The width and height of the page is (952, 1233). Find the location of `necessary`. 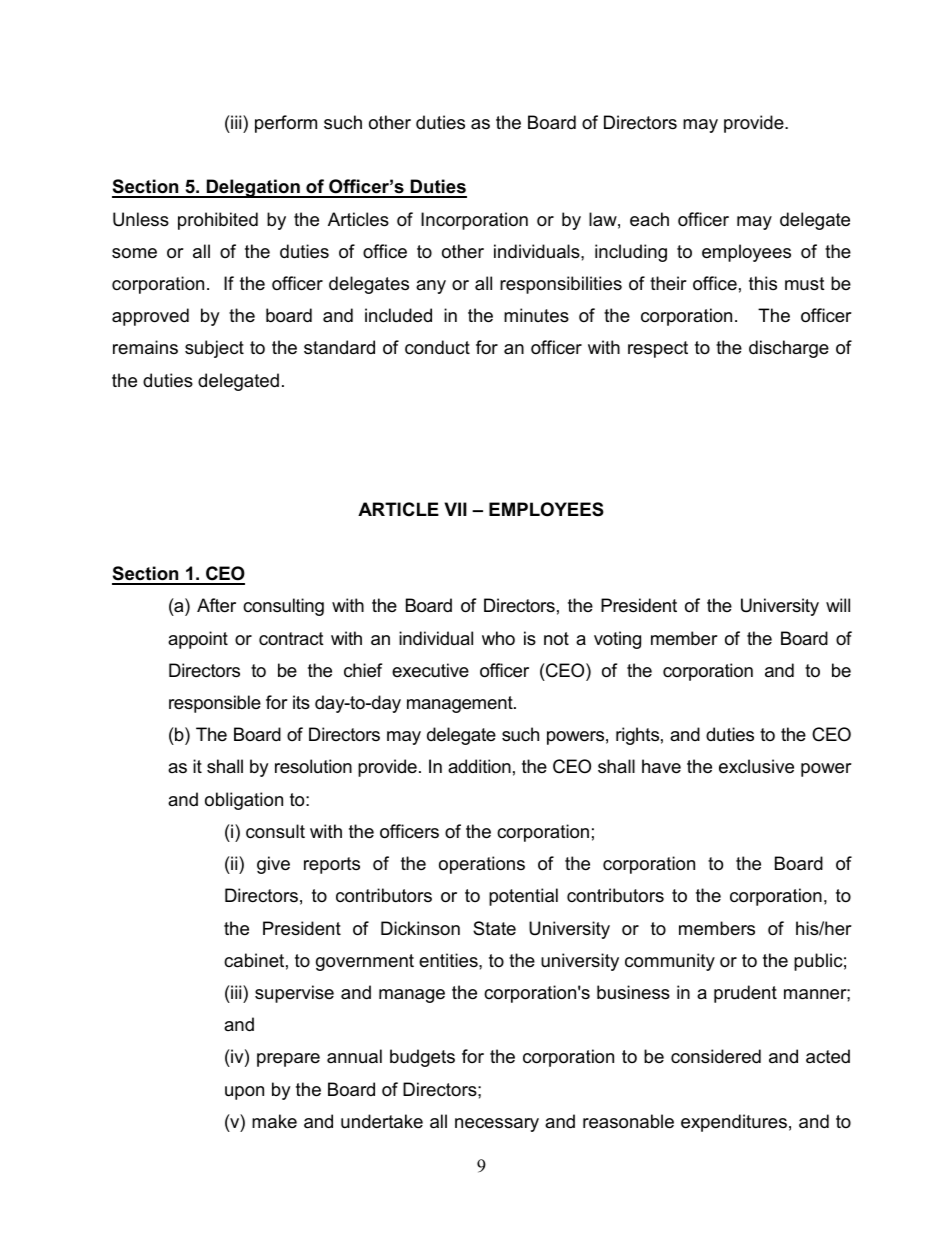

necessary is located at coordinates (497, 1125).
